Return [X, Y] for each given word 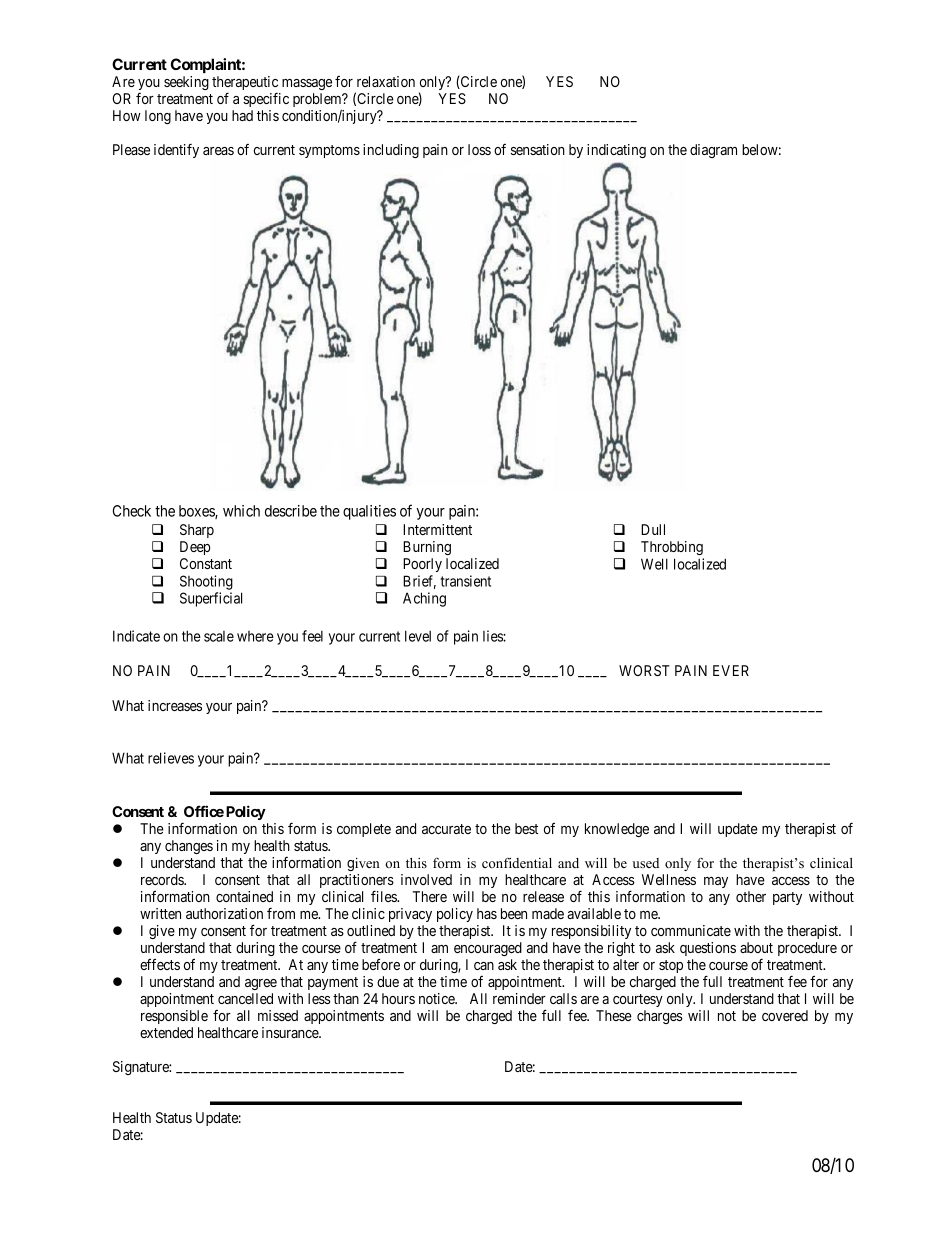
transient [465, 581]
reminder [519, 998]
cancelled [245, 998]
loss [479, 149]
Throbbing [672, 548]
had [242, 115]
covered [785, 1015]
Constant [206, 563]
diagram [713, 151]
